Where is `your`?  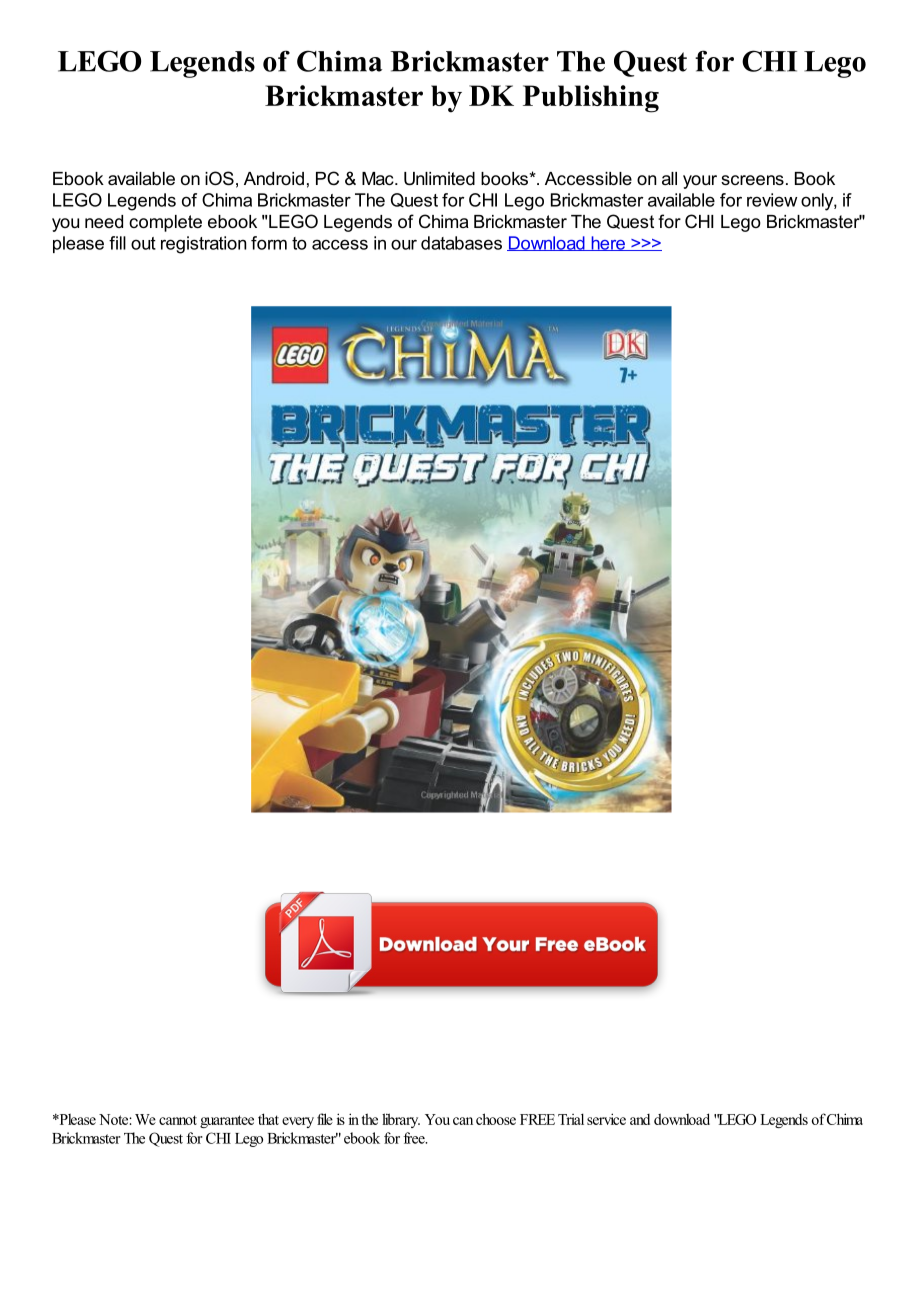 your is located at coordinates (700, 182).
